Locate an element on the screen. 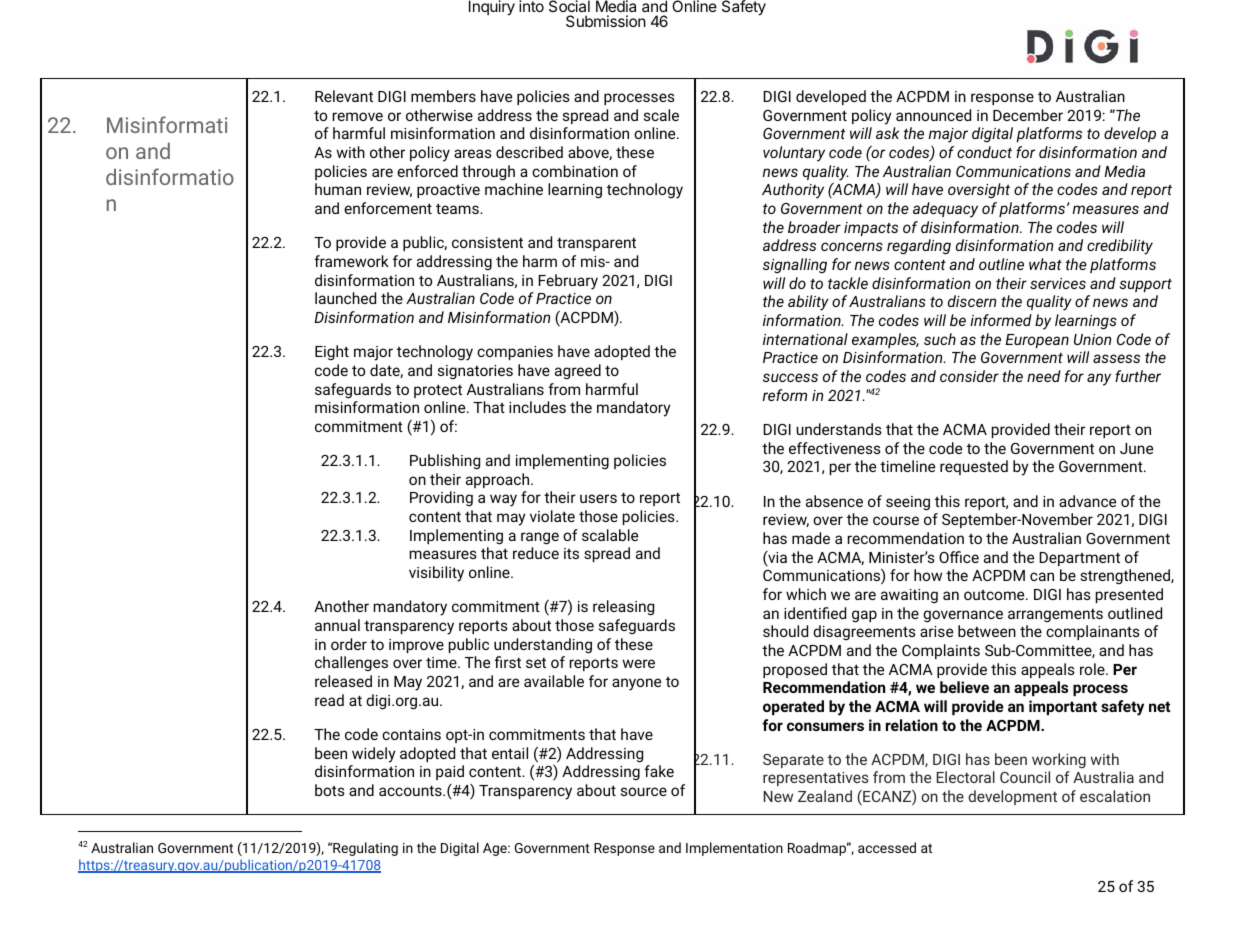  Implementation is located at coordinates (734, 849).
